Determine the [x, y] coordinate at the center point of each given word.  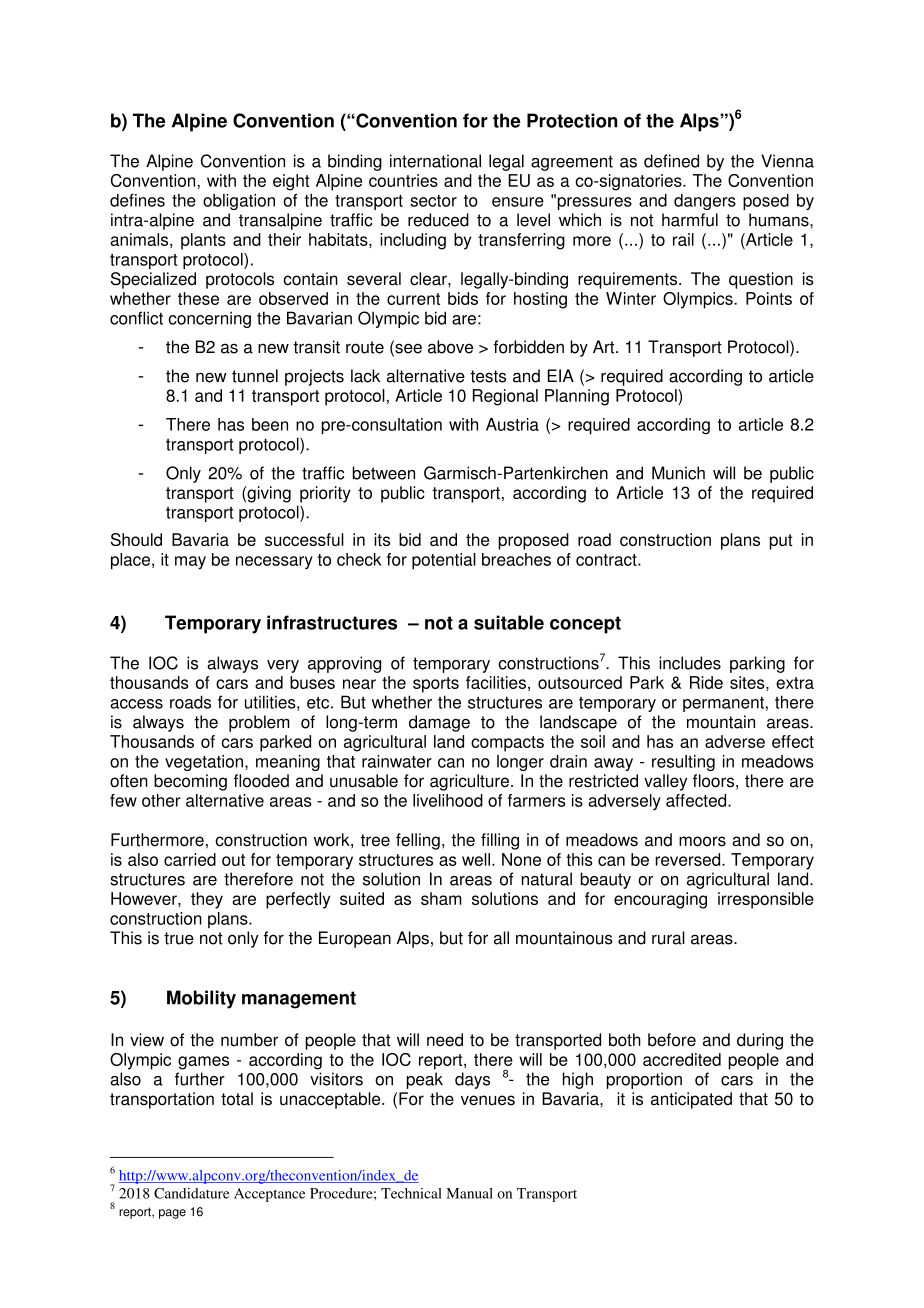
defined [671, 161]
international [435, 161]
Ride [706, 682]
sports [436, 685]
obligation [239, 202]
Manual [469, 1193]
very [283, 666]
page [172, 1214]
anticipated [691, 1100]
